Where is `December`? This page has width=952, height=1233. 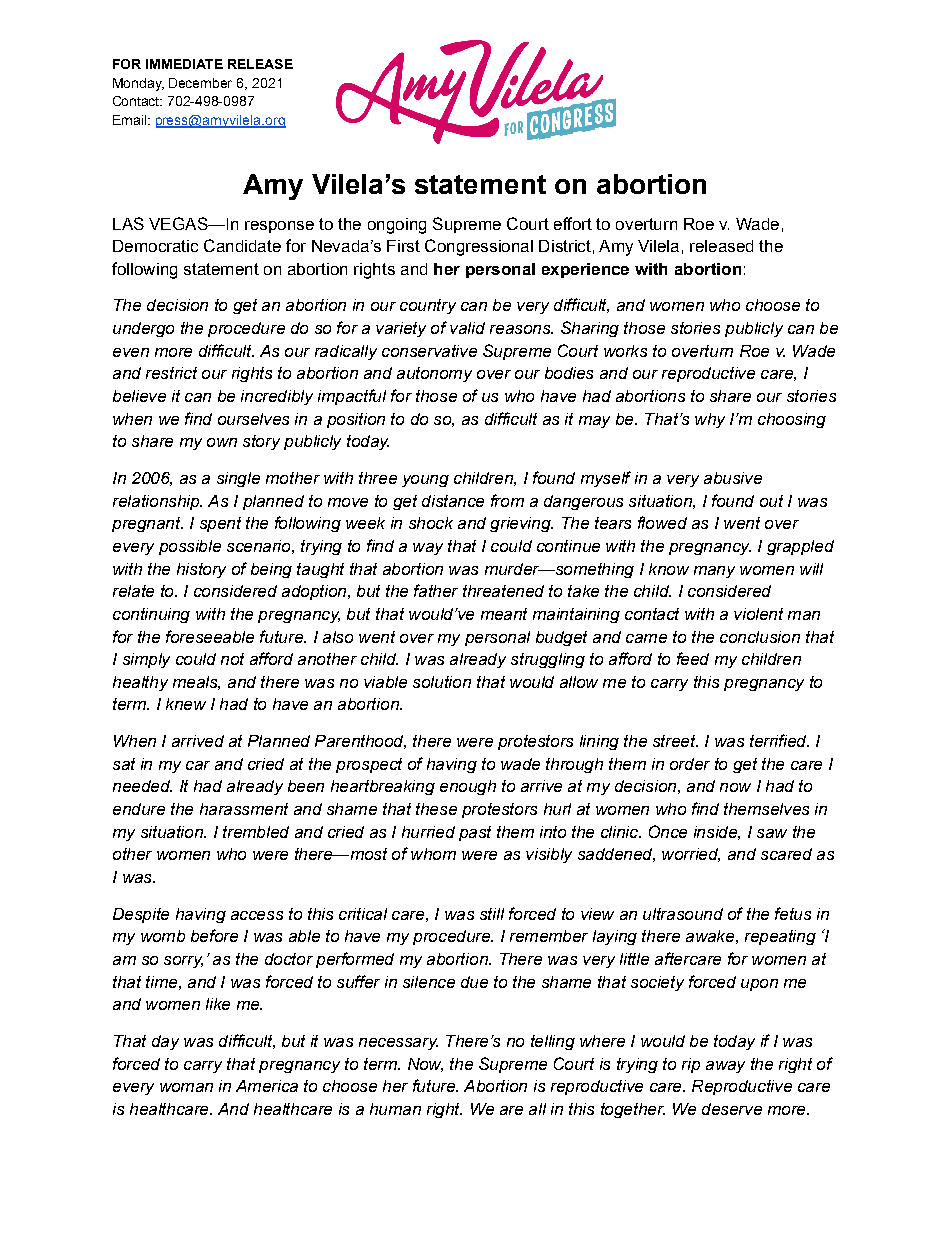 December is located at coordinates (200, 83).
